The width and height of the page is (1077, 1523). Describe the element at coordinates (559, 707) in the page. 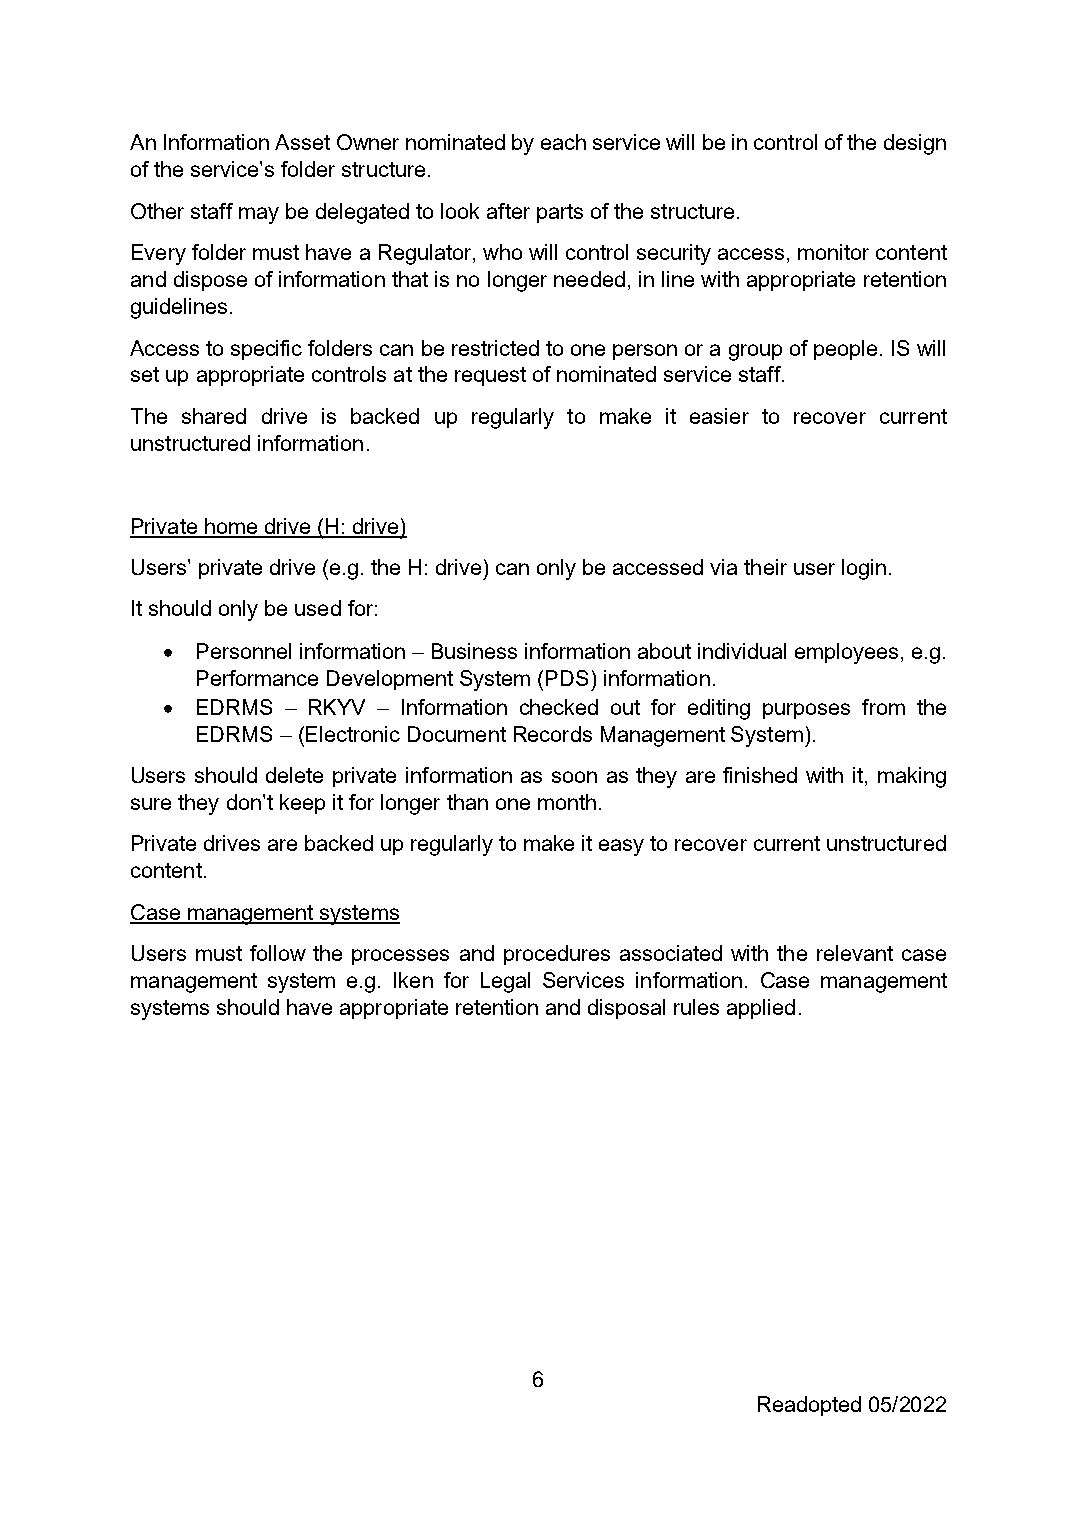

I see `checked` at that location.
